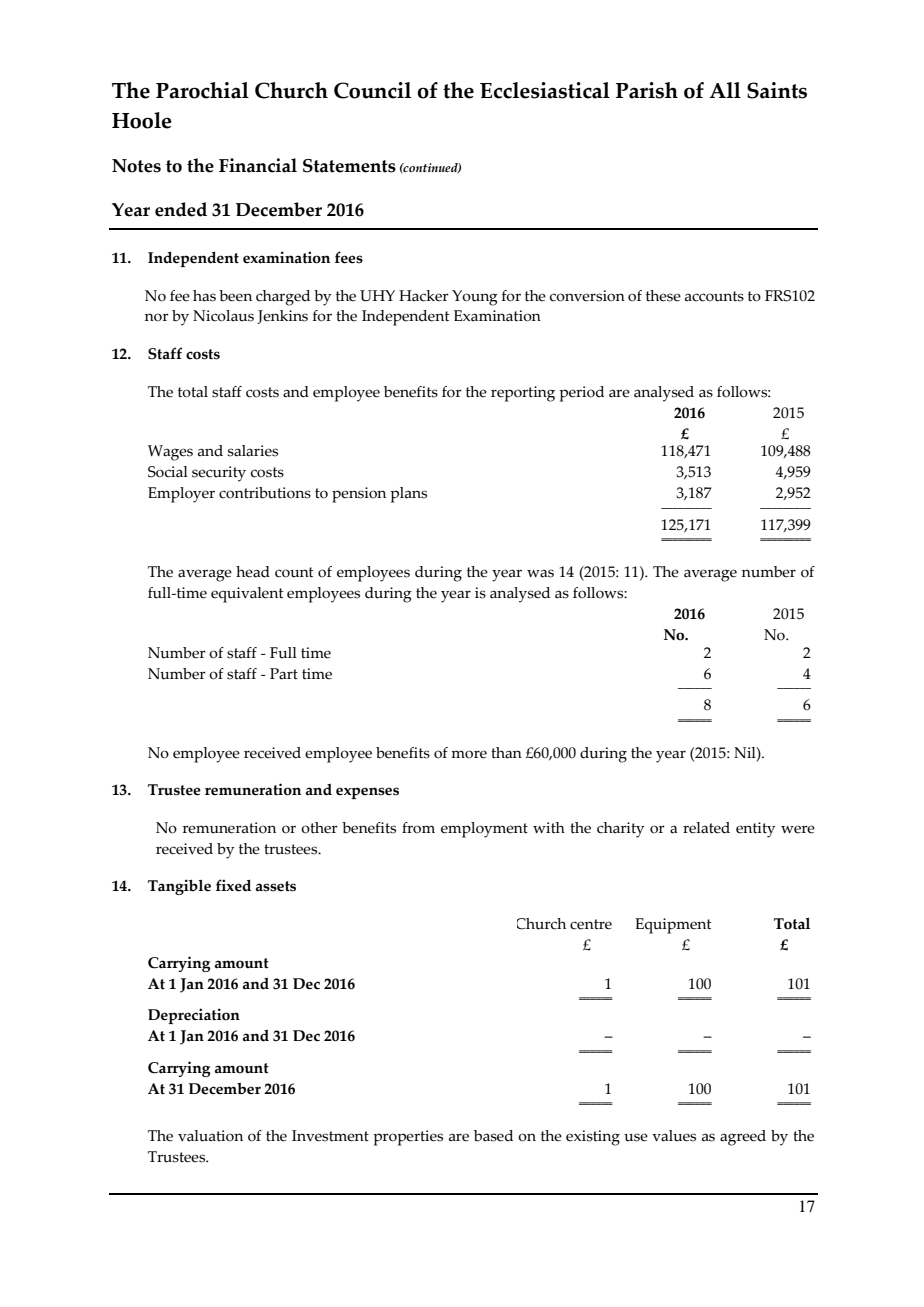 The height and width of the document is (1307, 924). I want to click on All, so click(725, 90).
